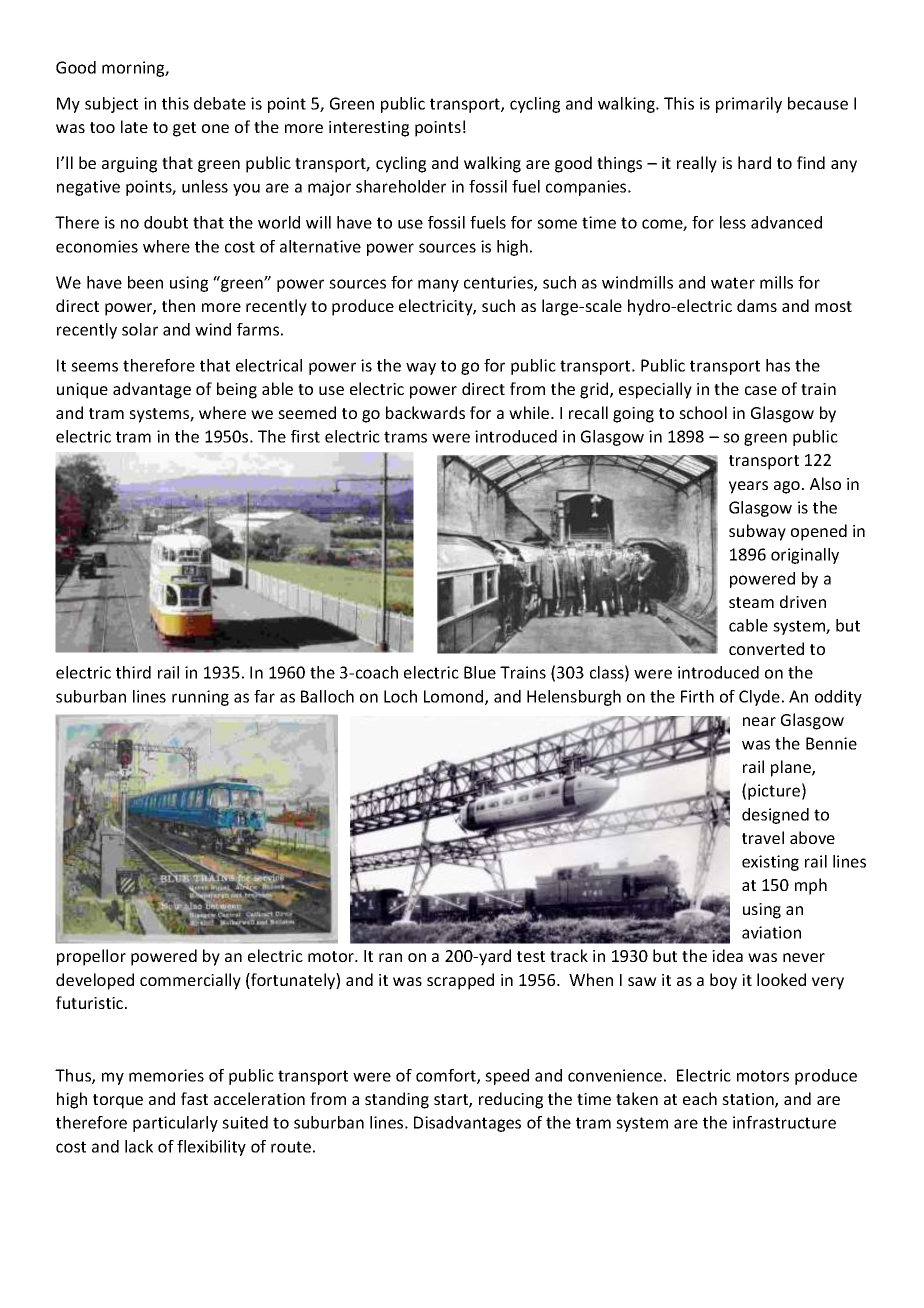 This image has height=1308, width=924. Describe the element at coordinates (425, 412) in the image. I see `backwards` at that location.
